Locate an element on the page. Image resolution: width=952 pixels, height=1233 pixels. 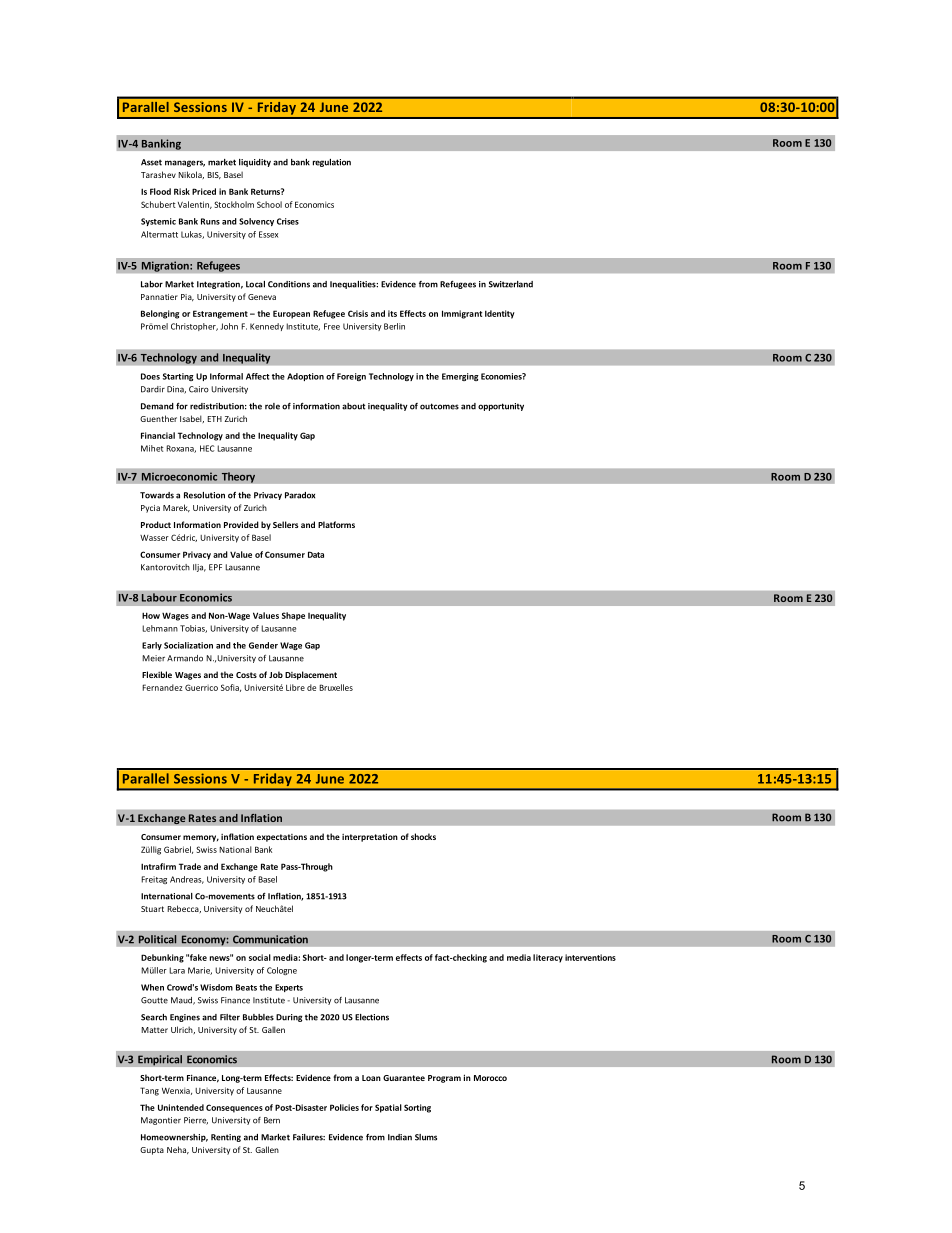
Spatial is located at coordinates (388, 1108).
